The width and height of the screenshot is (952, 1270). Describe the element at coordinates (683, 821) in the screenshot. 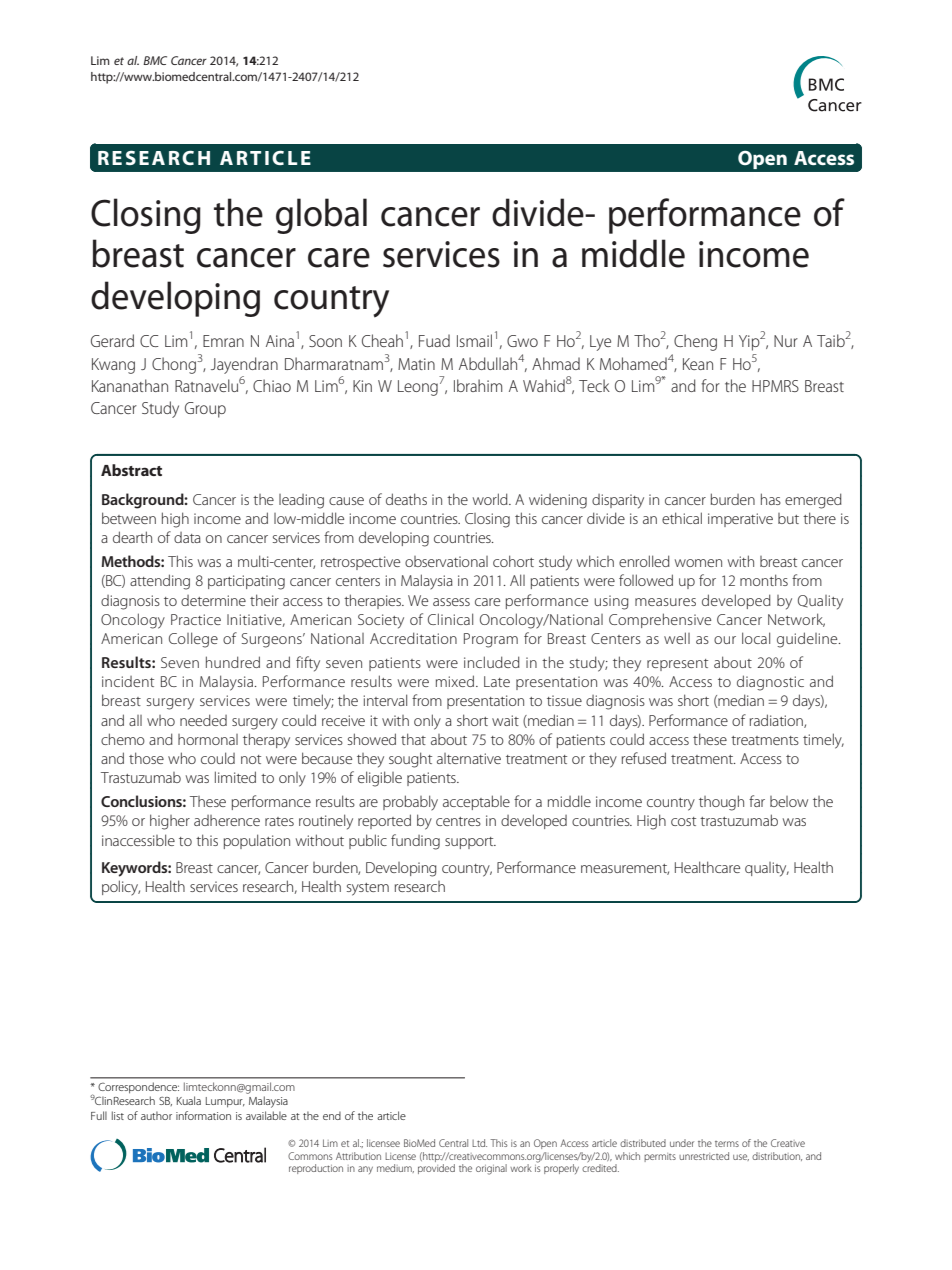

I see `cost` at that location.
